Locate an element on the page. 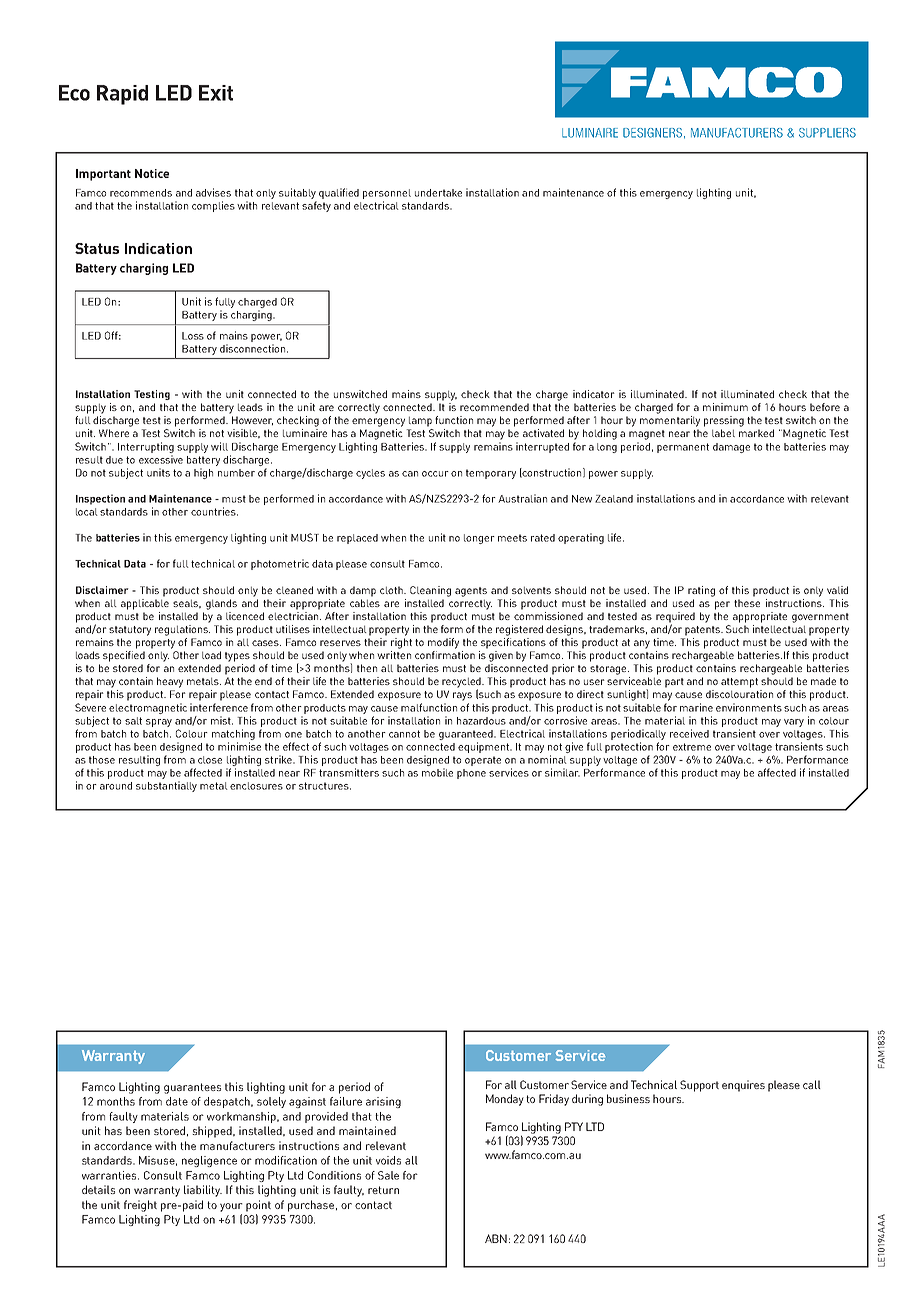 The height and width of the page is (1308, 924). attempt is located at coordinates (739, 683).
